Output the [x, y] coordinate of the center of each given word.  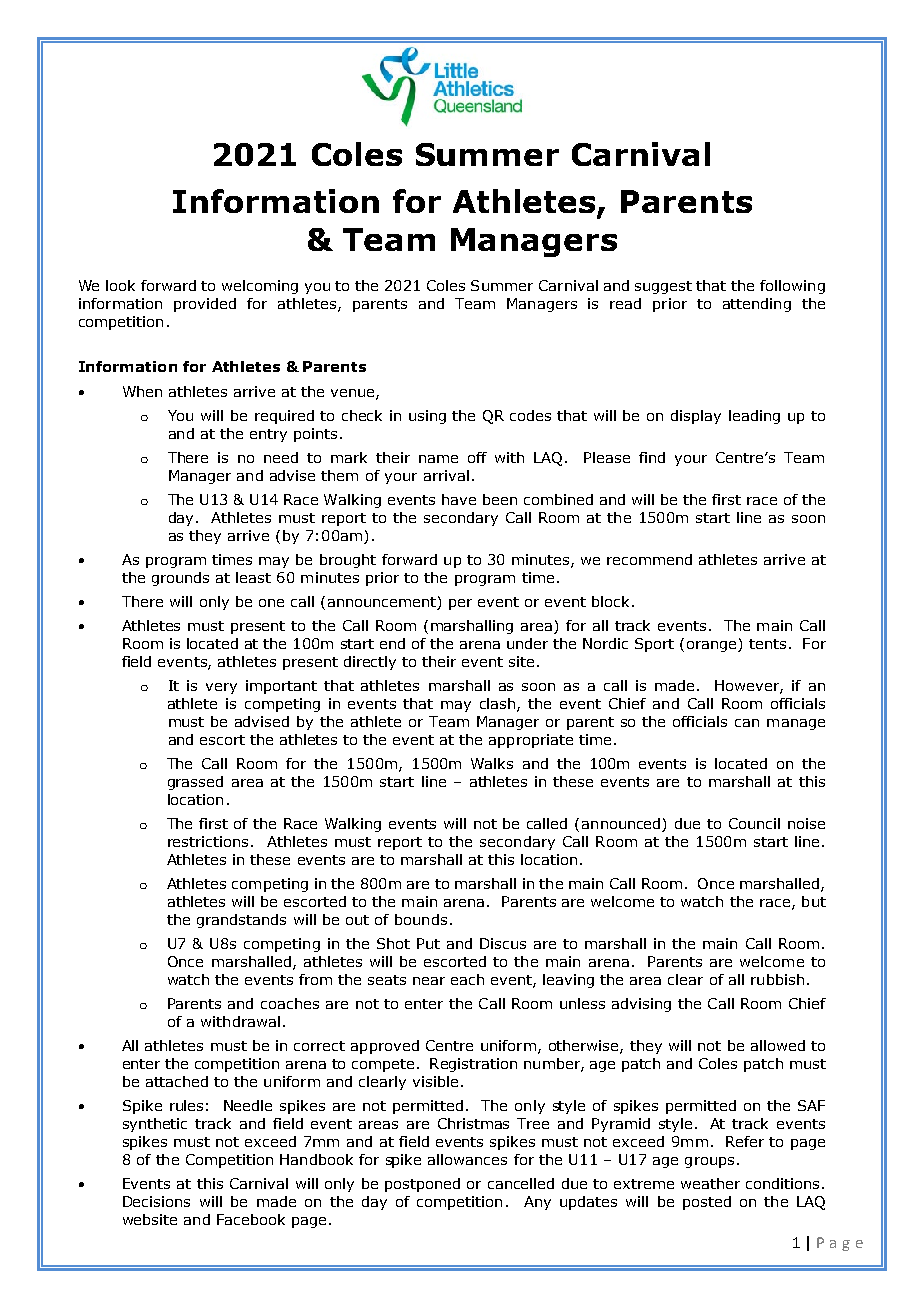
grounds [180, 579]
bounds [421, 919]
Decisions [156, 1201]
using [427, 417]
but [814, 901]
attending [757, 305]
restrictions [208, 841]
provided [205, 305]
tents [767, 644]
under [527, 643]
